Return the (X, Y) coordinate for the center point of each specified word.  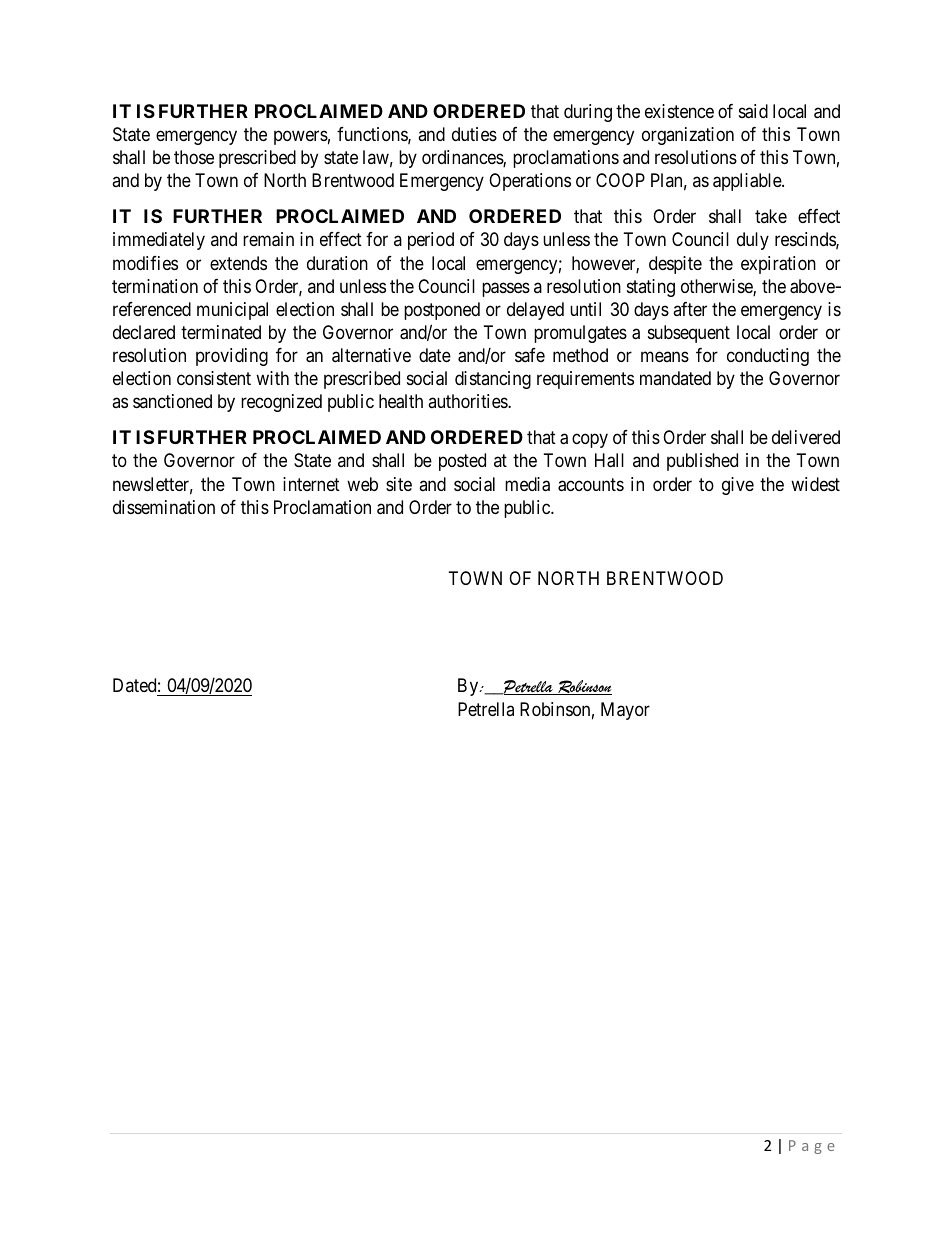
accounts (591, 485)
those (194, 157)
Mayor (625, 711)
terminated (221, 332)
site (399, 484)
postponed (442, 311)
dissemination (164, 507)
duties (474, 134)
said (753, 111)
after (690, 309)
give (738, 486)
